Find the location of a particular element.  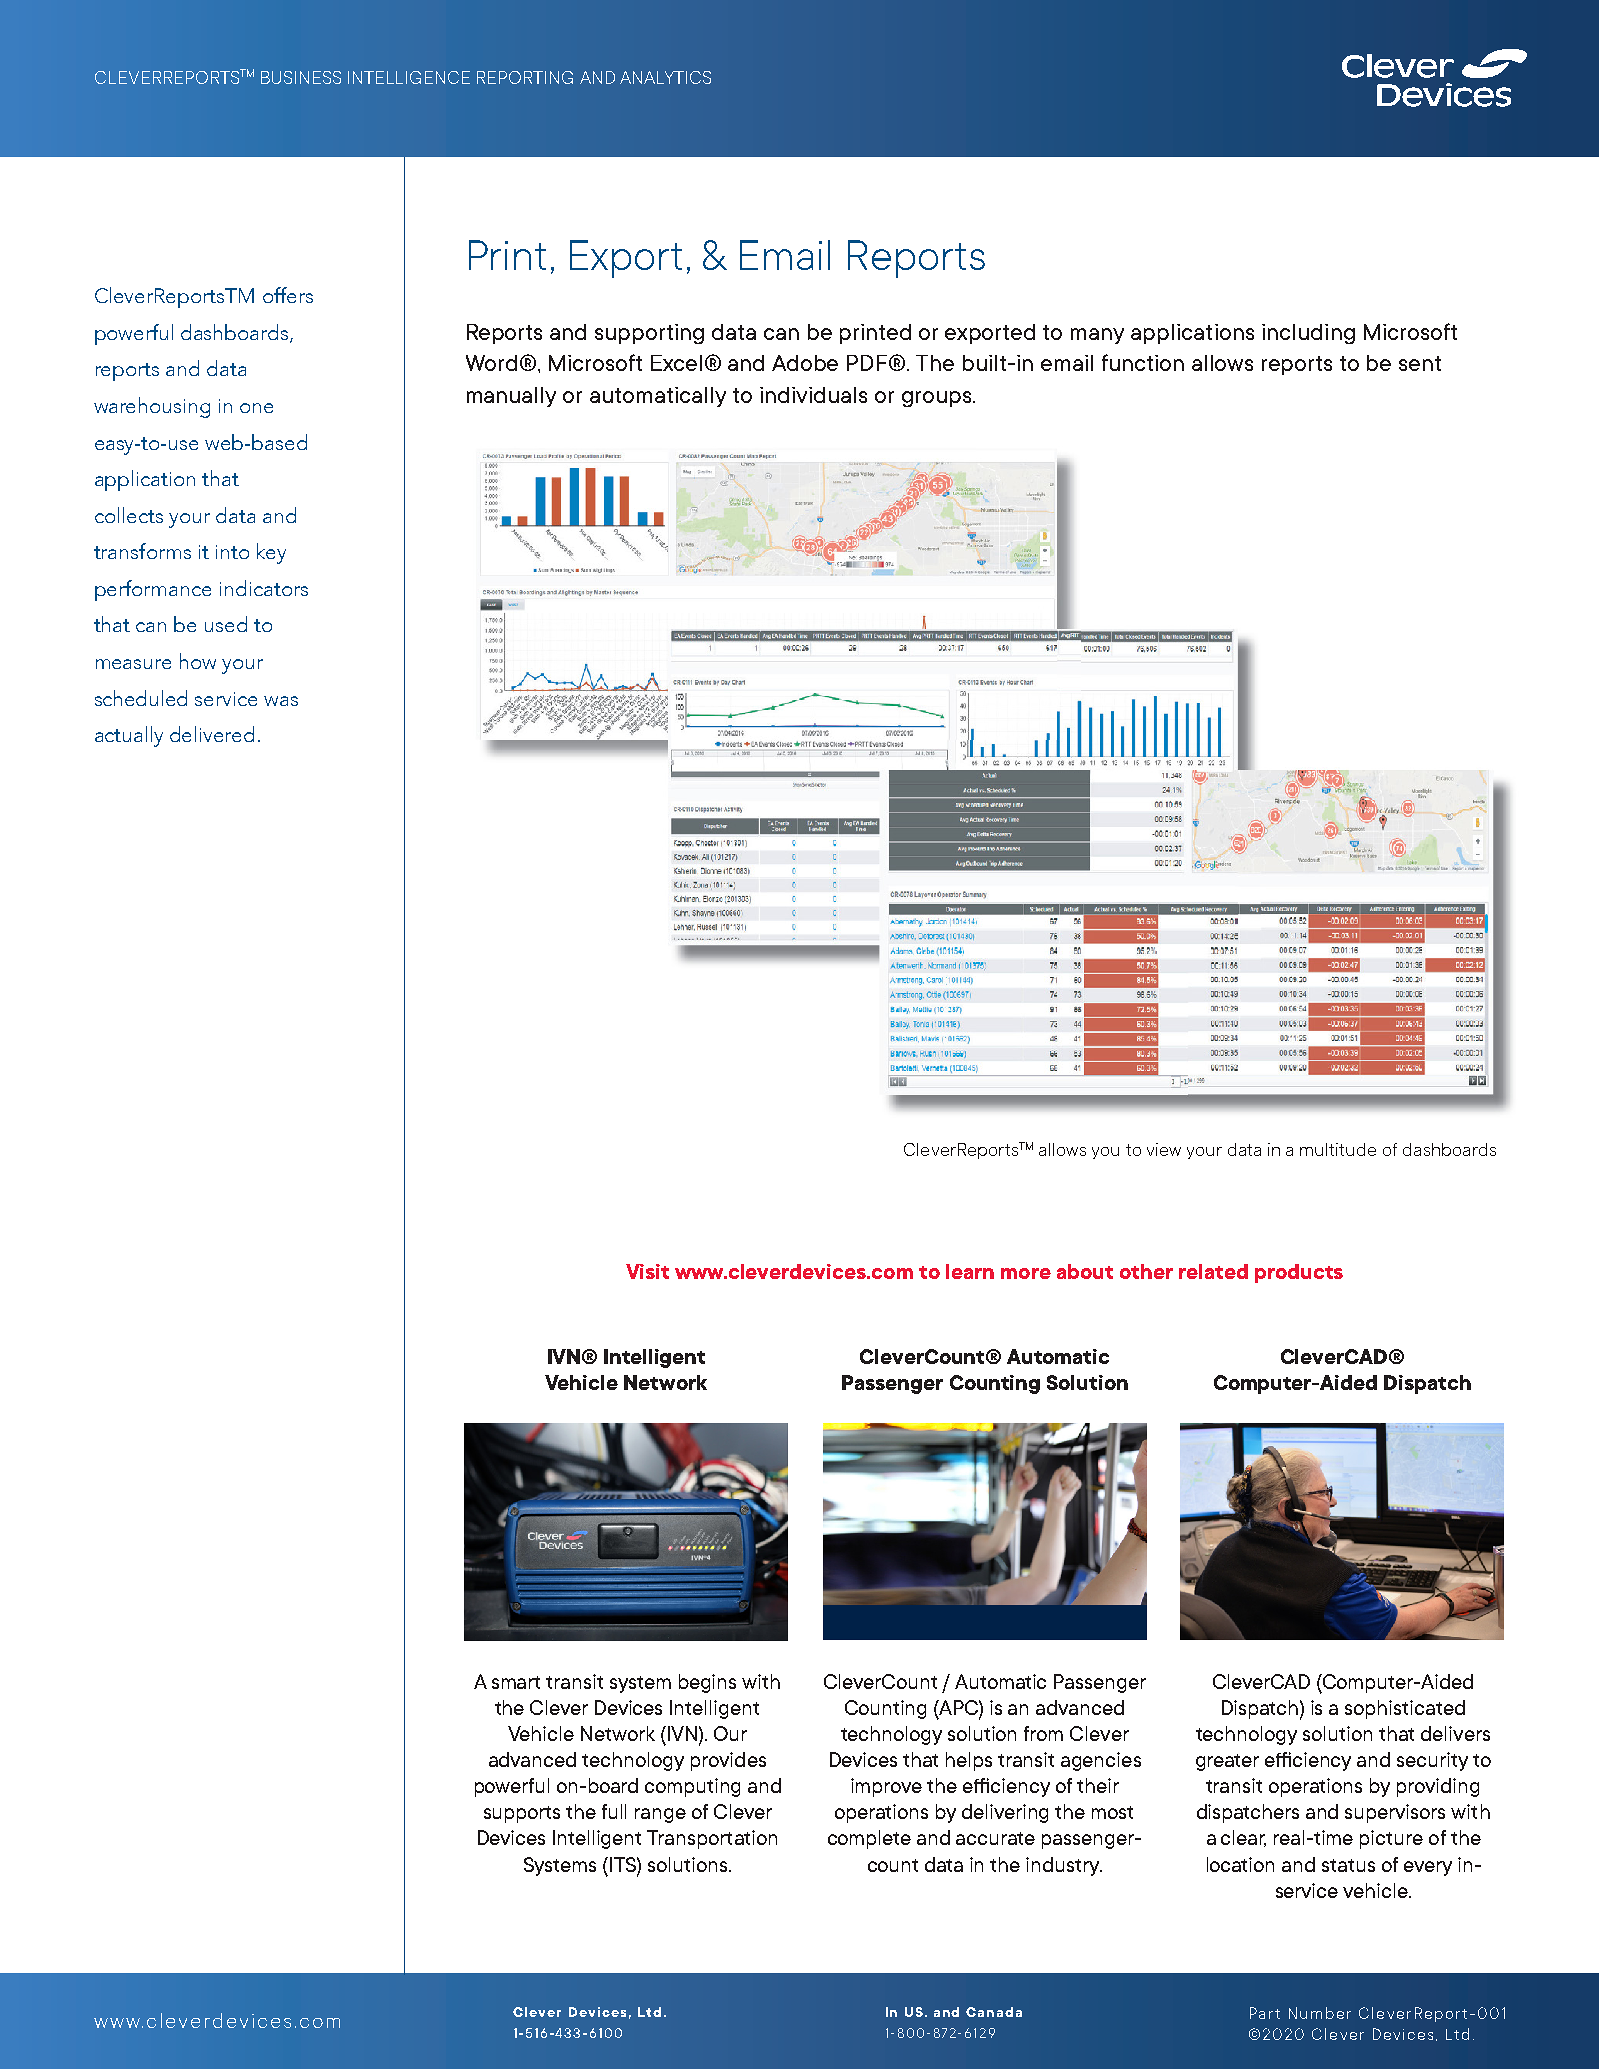

including is located at coordinates (1308, 334).
